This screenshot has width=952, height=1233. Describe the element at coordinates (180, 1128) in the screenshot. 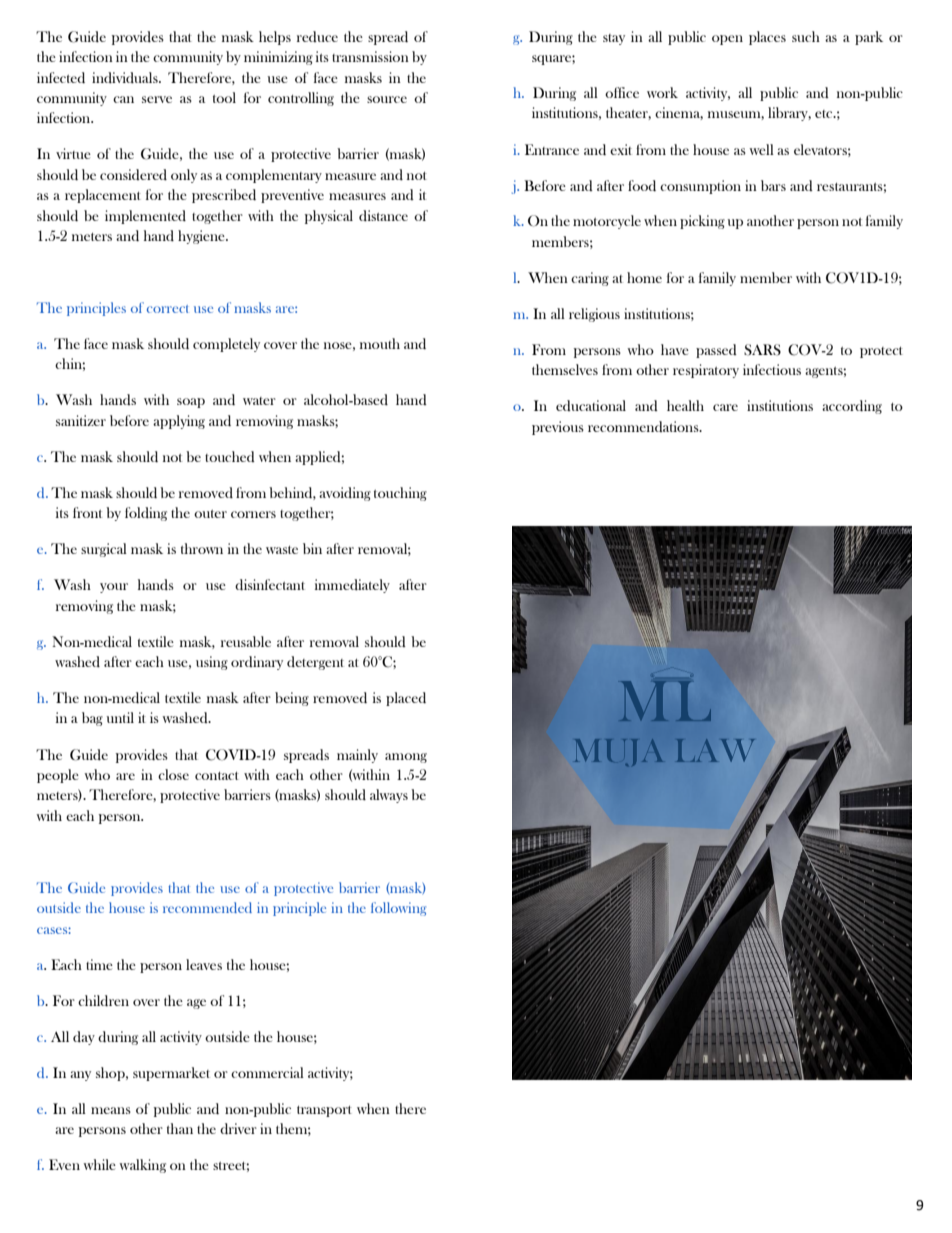

I see `than` at that location.
